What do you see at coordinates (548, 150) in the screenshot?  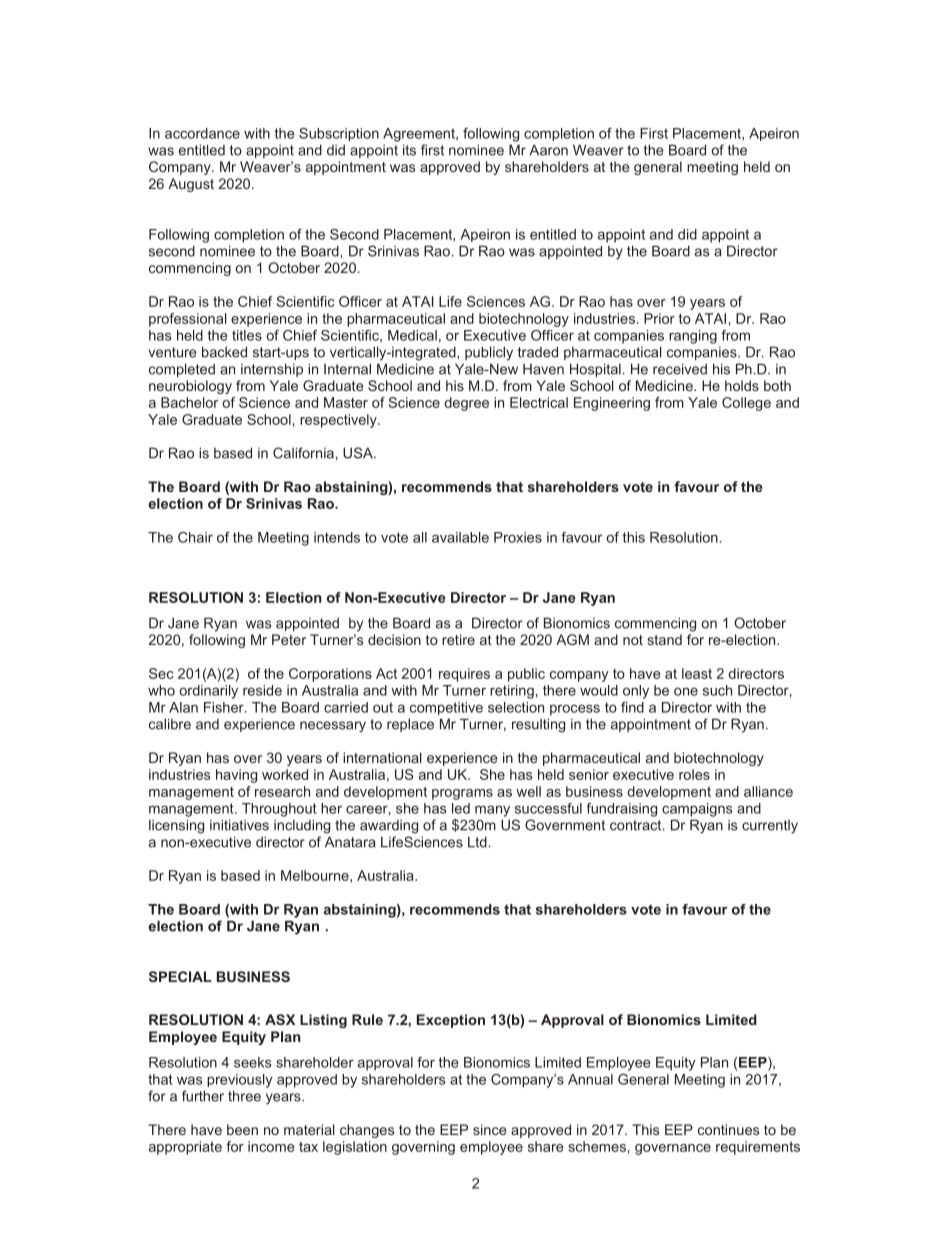 I see `Aaron` at bounding box center [548, 150].
